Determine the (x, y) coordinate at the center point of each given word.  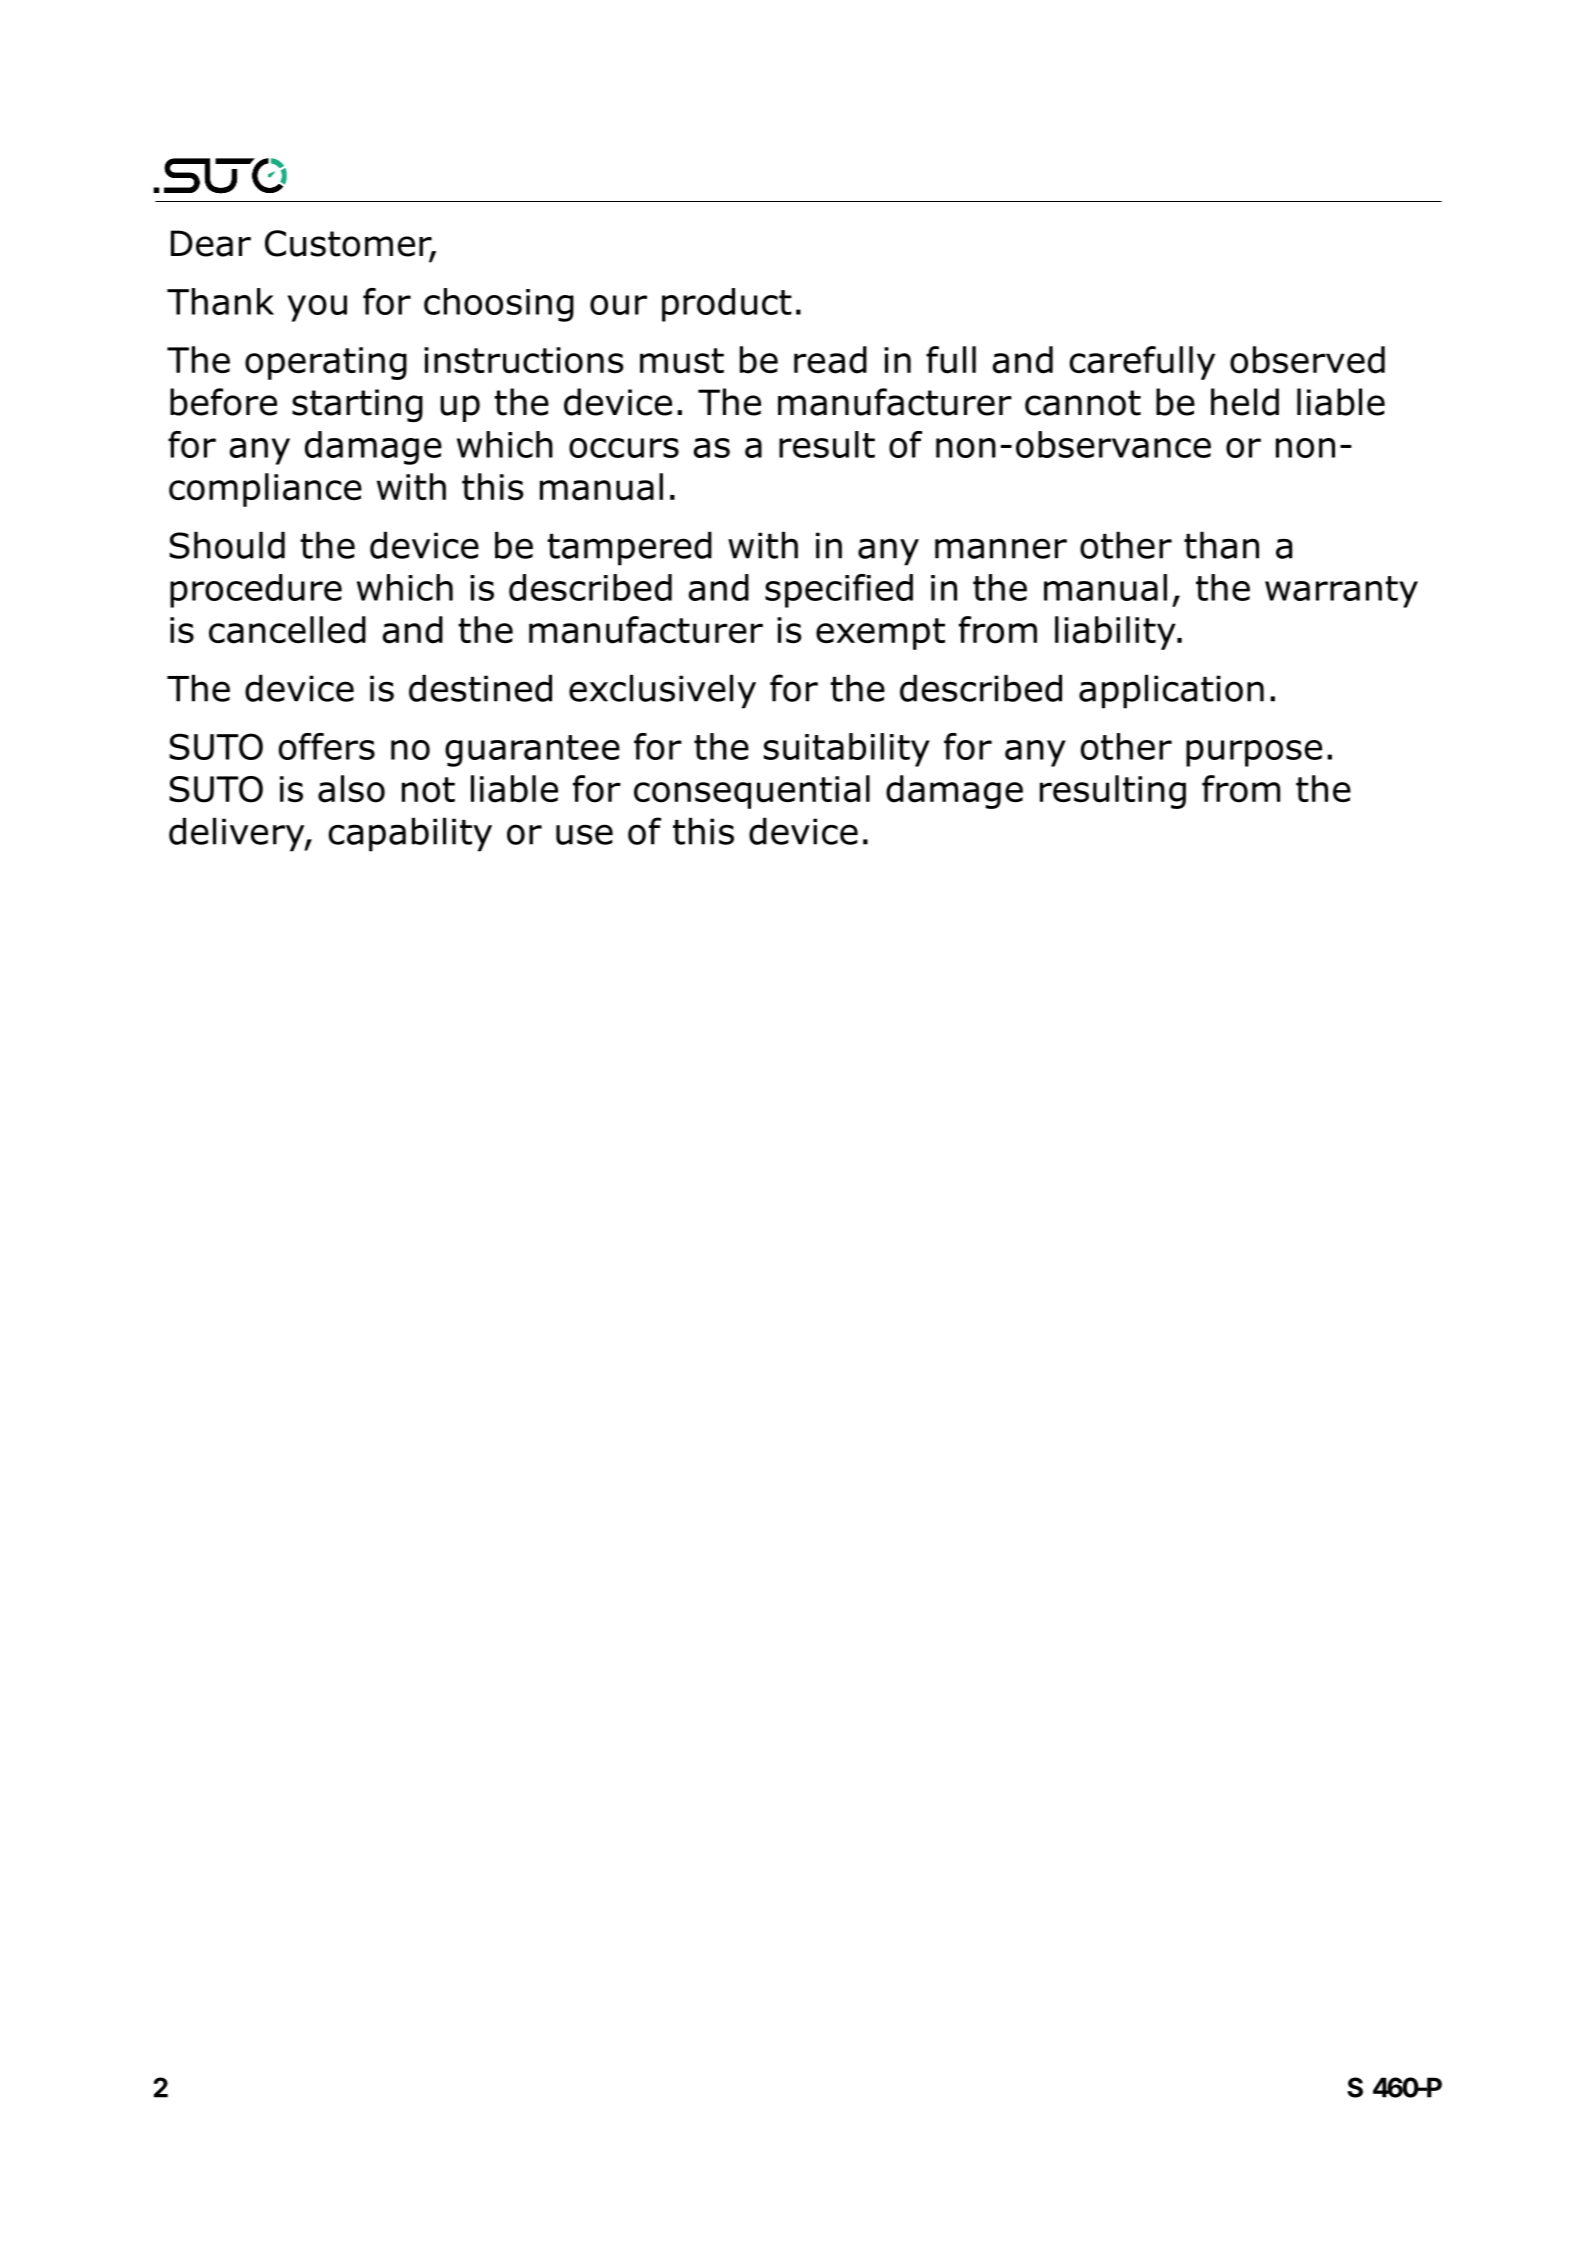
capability (410, 834)
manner (1001, 548)
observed (1307, 360)
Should (227, 545)
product (727, 305)
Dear (211, 243)
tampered (629, 548)
